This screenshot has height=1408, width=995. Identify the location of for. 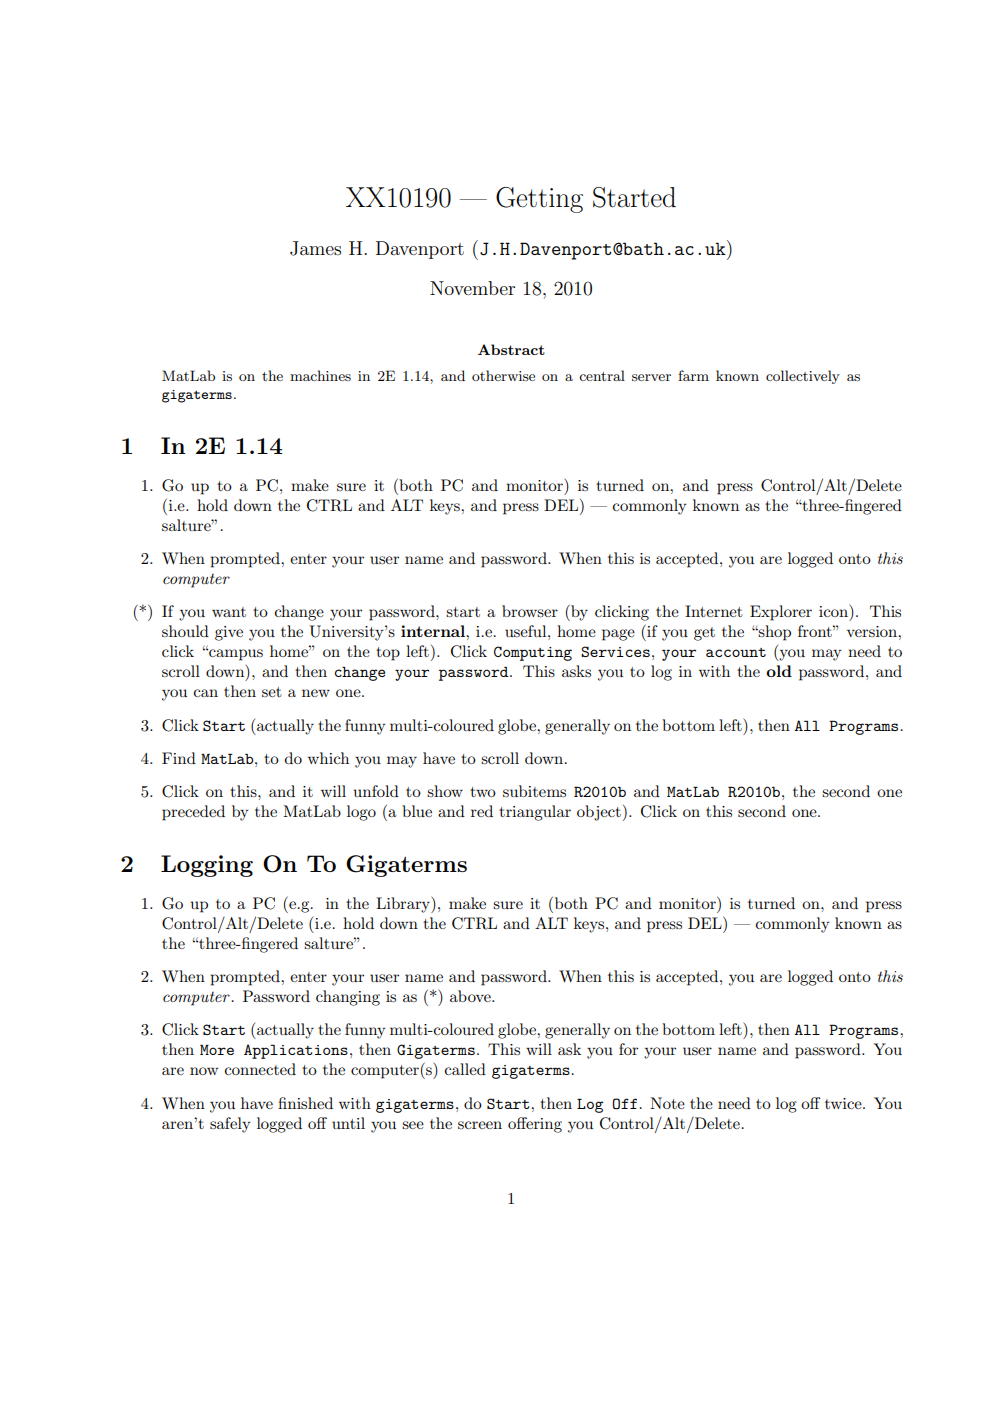
(628, 1049).
